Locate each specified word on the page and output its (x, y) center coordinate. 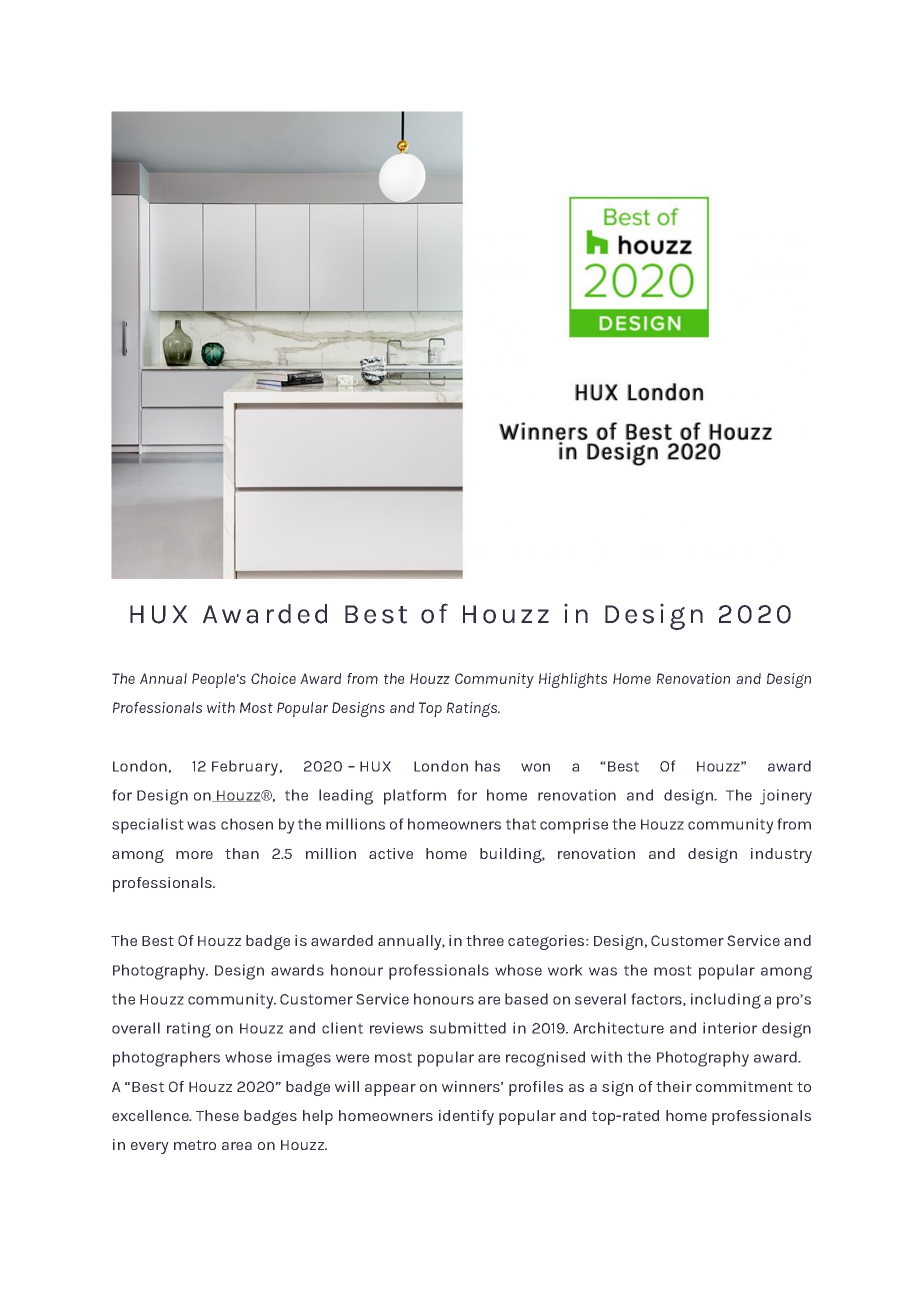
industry (781, 855)
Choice (273, 678)
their (674, 1086)
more (194, 855)
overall (136, 1028)
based (526, 999)
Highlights (573, 680)
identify (466, 1117)
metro (195, 1145)
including (726, 1001)
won (535, 767)
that (521, 824)
